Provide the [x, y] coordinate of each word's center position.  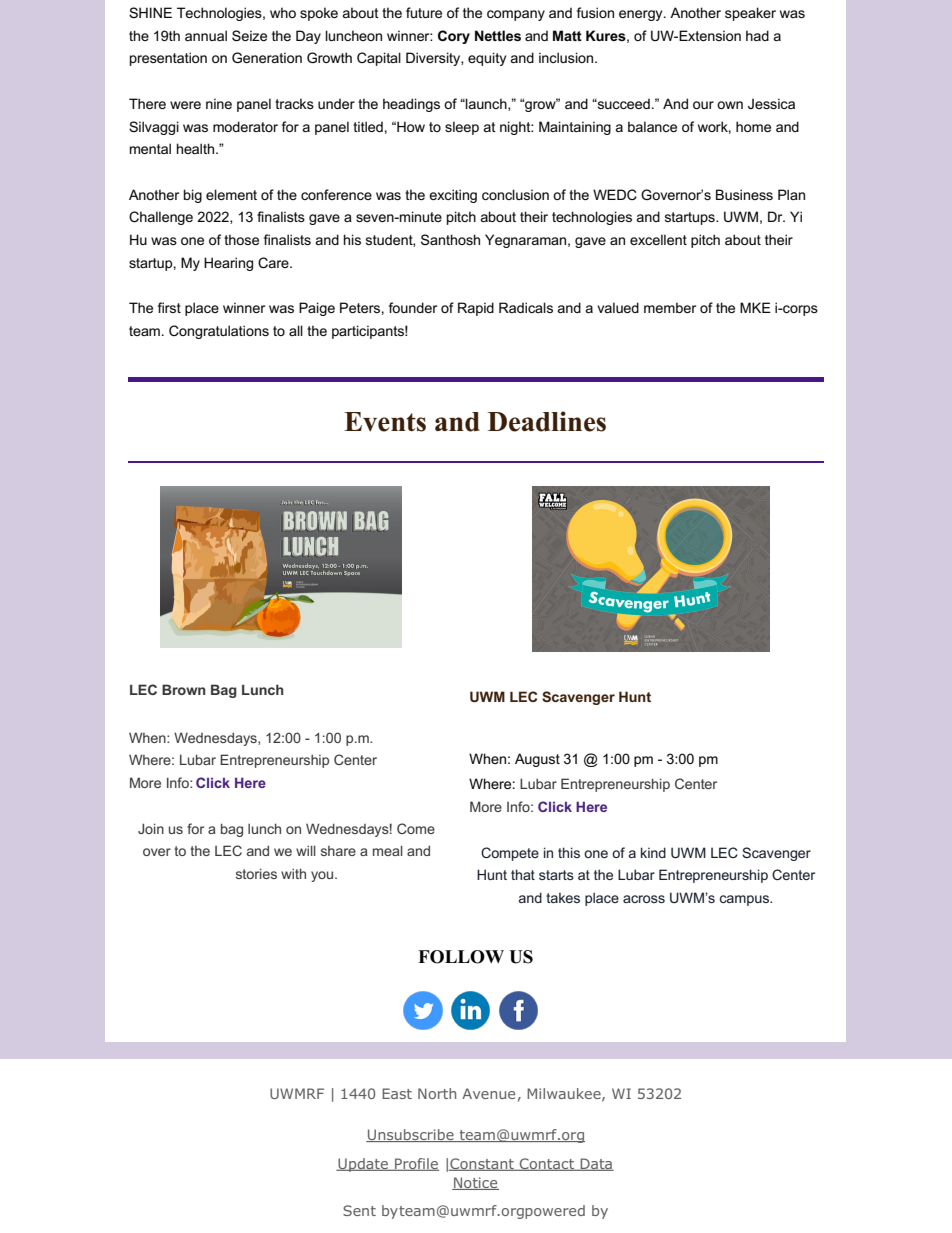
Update [363, 1165]
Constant [482, 1164]
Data [596, 1164]
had [757, 35]
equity [487, 59]
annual [206, 35]
